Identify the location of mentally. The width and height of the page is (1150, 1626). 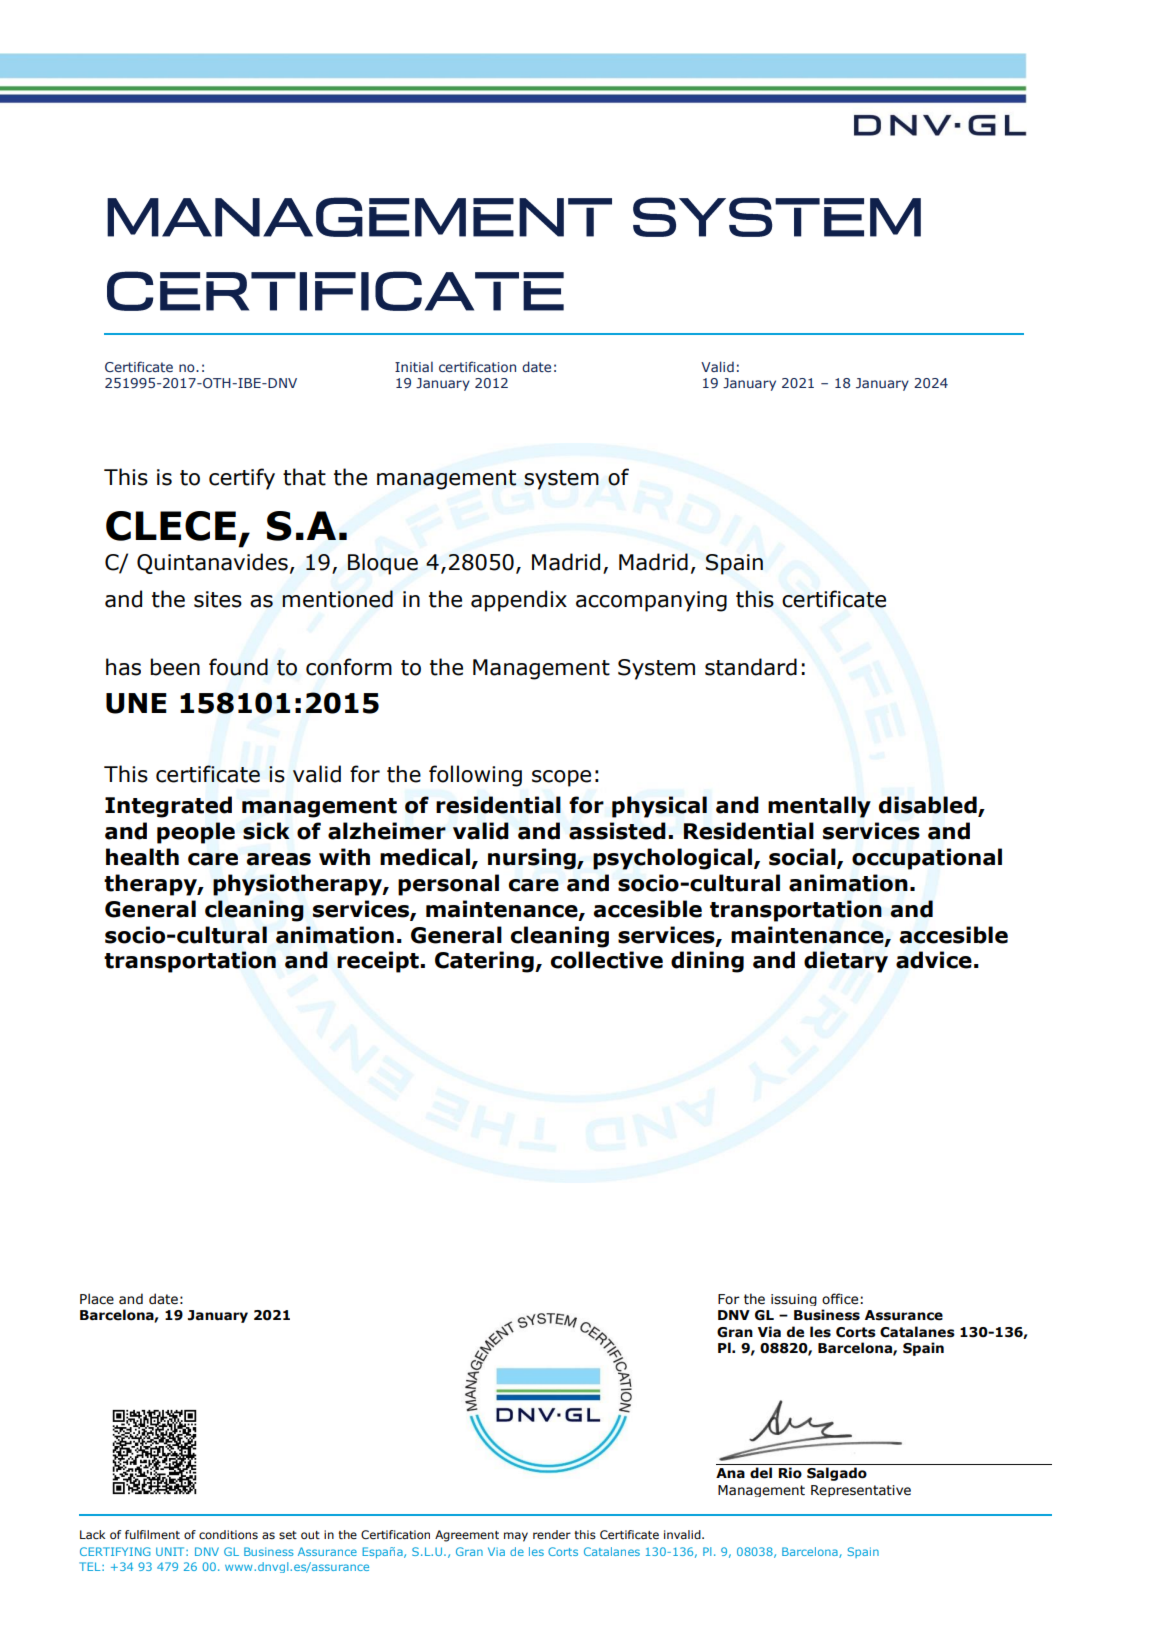
(819, 807).
